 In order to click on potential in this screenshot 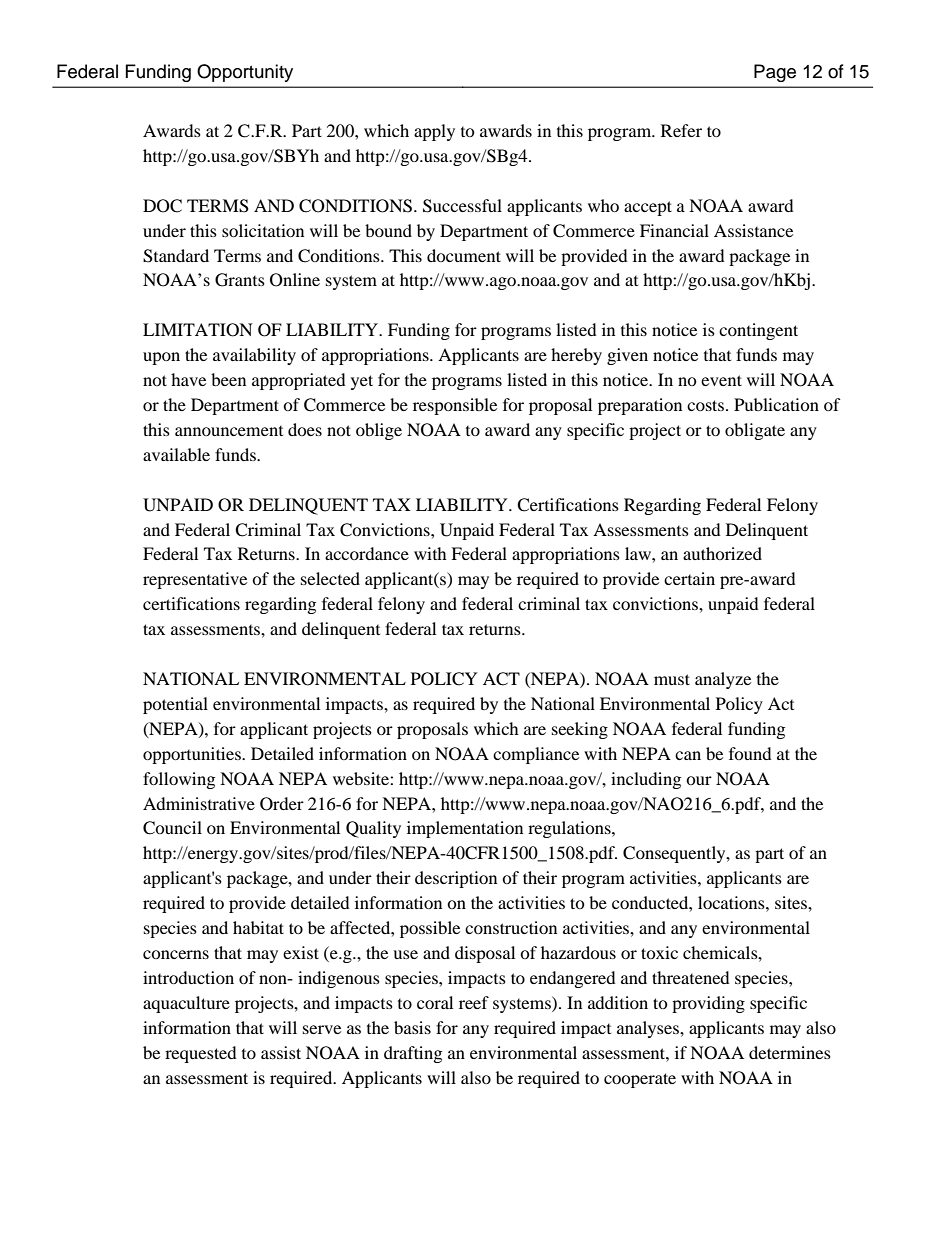, I will do `click(175, 705)`.
